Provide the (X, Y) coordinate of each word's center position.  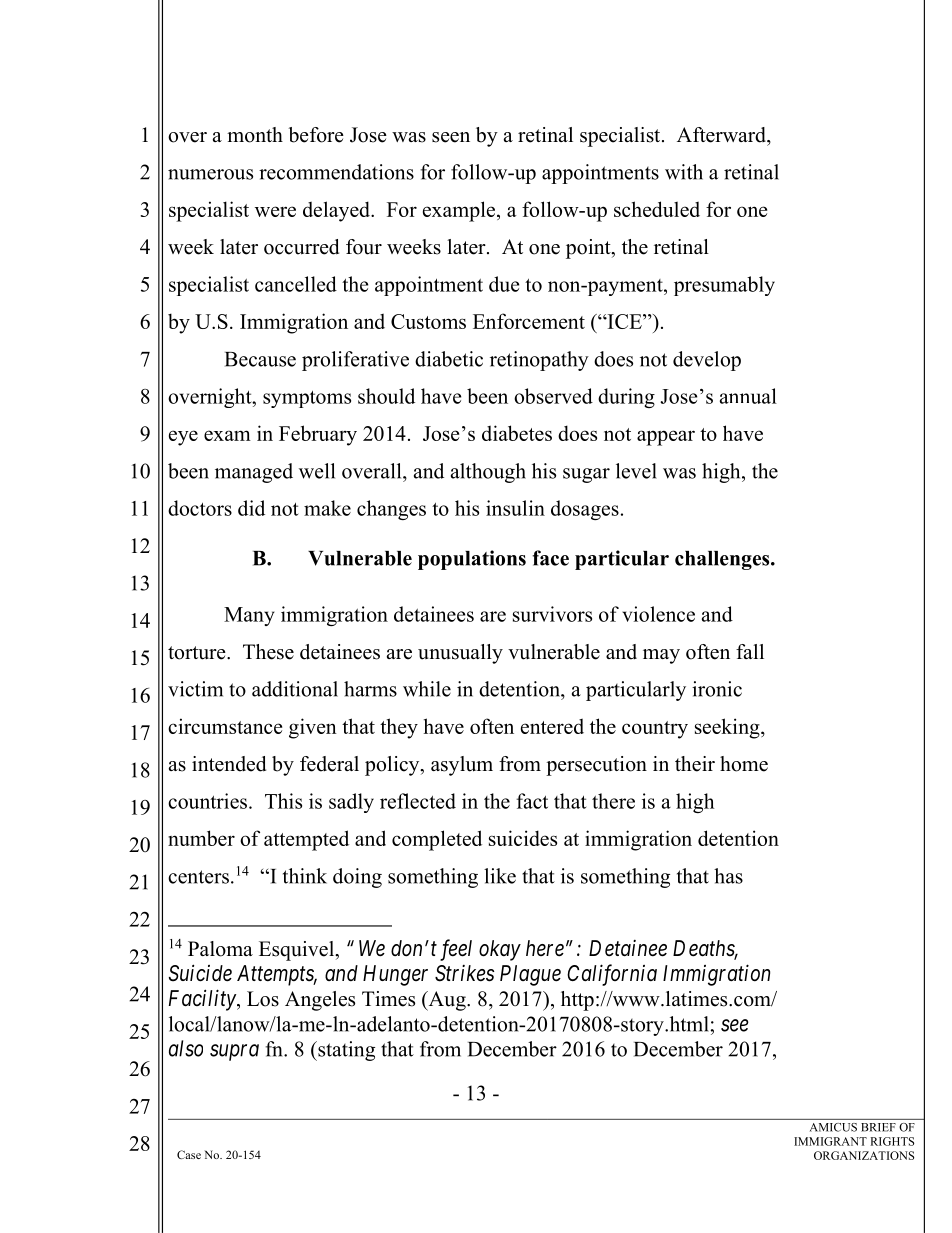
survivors (552, 614)
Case (189, 1154)
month (255, 135)
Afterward (722, 135)
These (268, 652)
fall (750, 651)
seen (451, 137)
